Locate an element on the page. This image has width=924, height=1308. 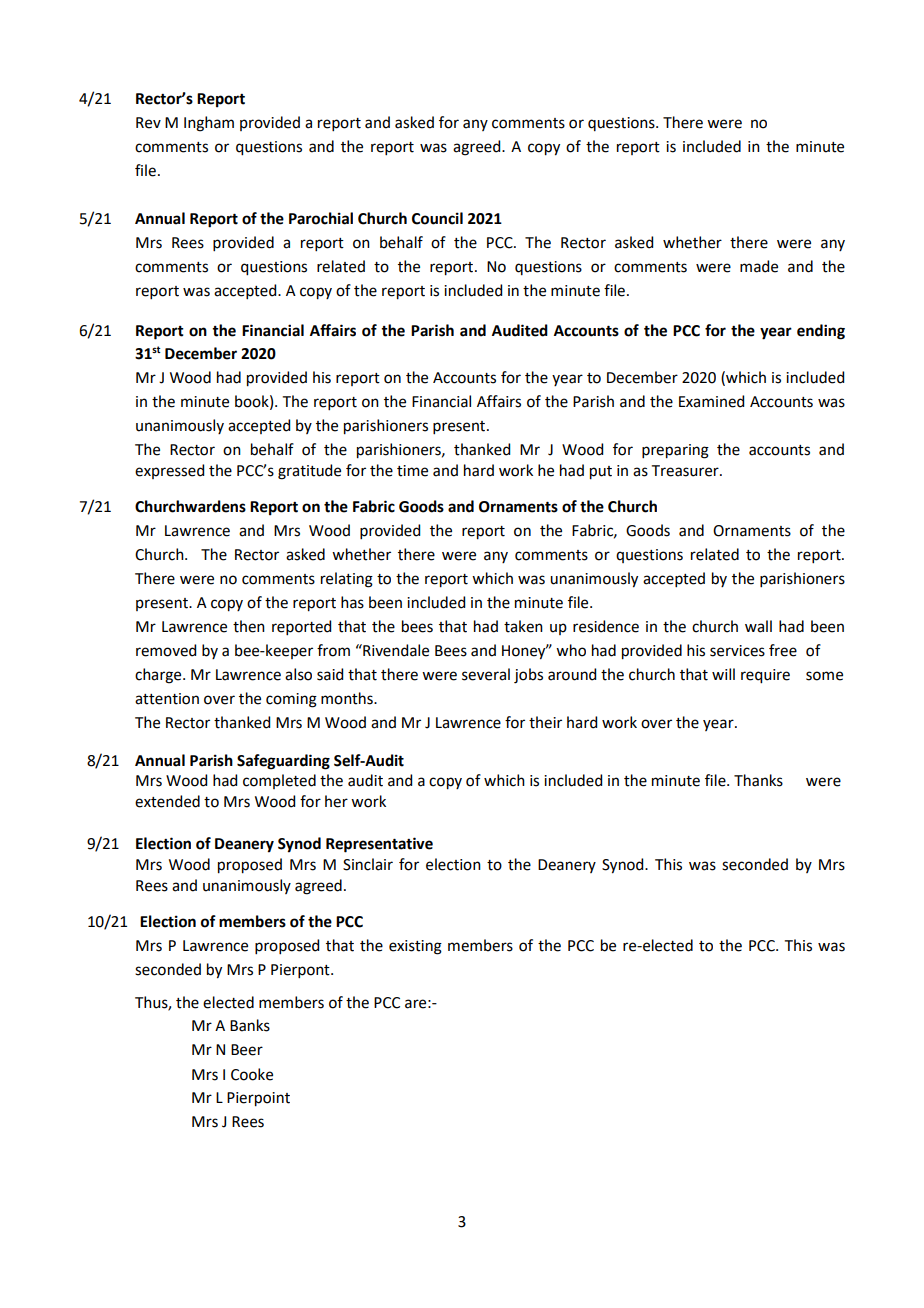
Ingham is located at coordinates (209, 124).
